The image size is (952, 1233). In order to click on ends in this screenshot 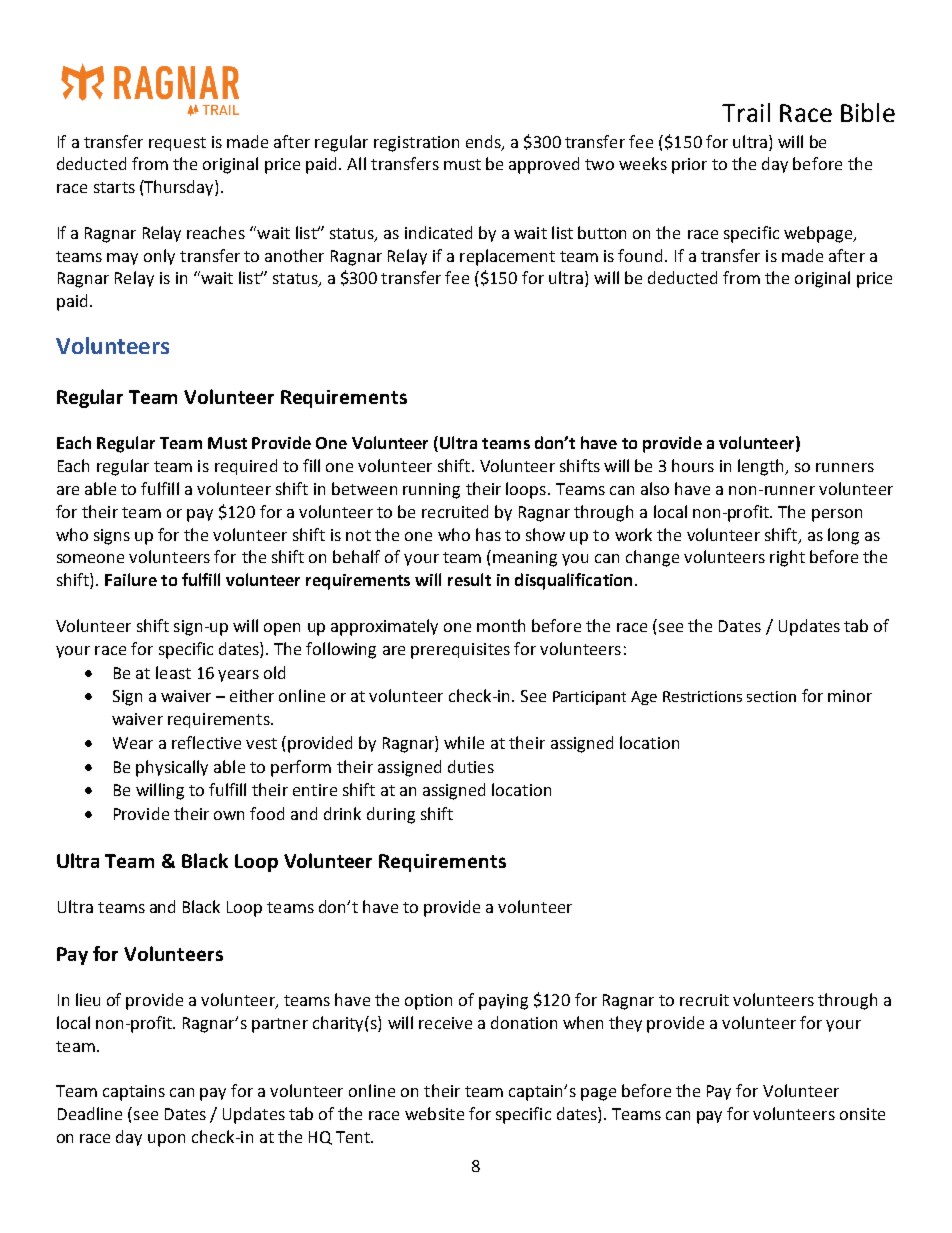, I will do `click(484, 142)`.
